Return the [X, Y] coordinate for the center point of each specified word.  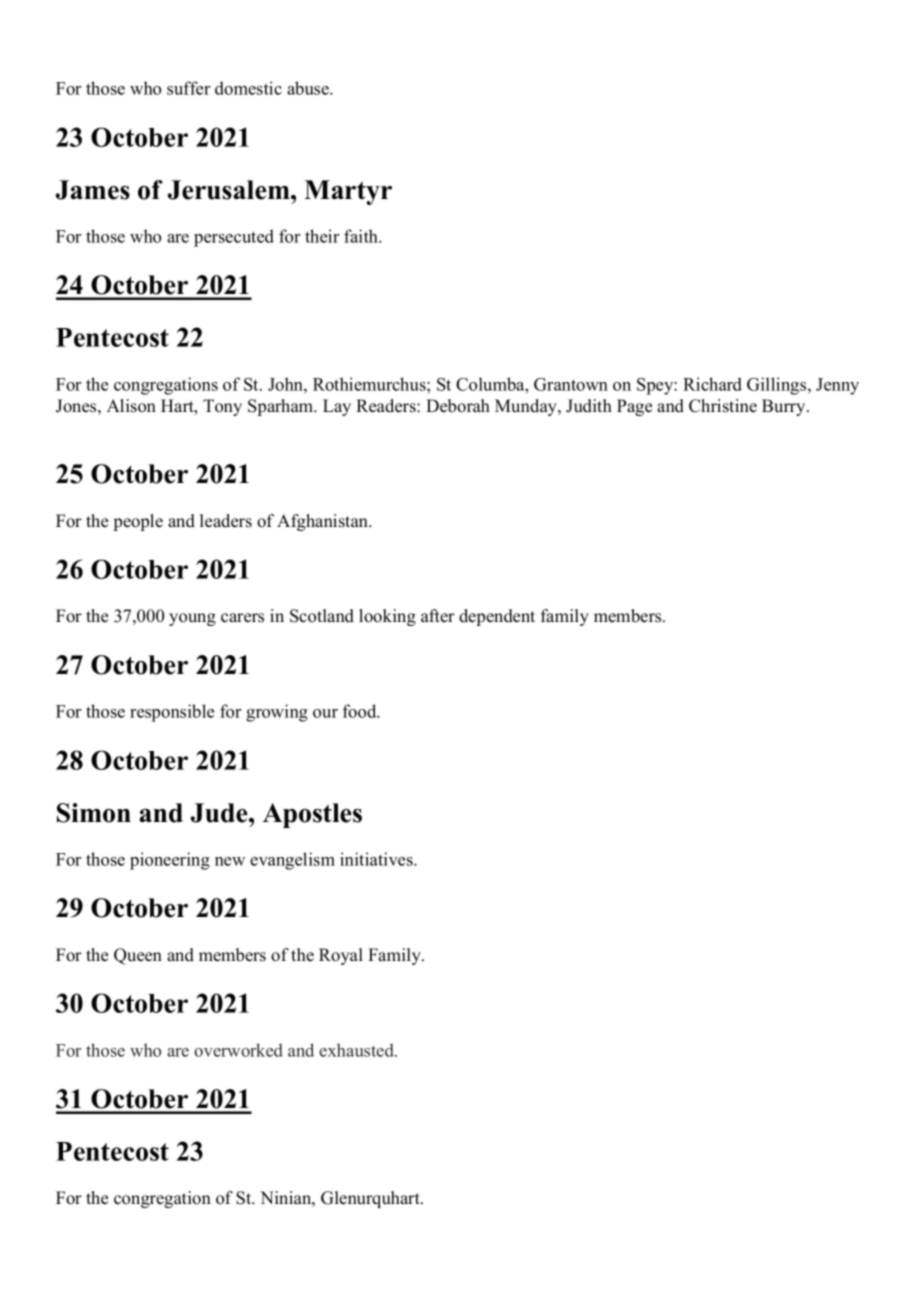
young [192, 619]
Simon [94, 813]
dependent [497, 617]
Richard [712, 384]
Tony [222, 407]
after [438, 616]
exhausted [357, 1050]
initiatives [377, 859]
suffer [188, 88]
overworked [238, 1050]
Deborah [458, 406]
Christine [723, 406]
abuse [309, 88]
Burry [785, 407]
